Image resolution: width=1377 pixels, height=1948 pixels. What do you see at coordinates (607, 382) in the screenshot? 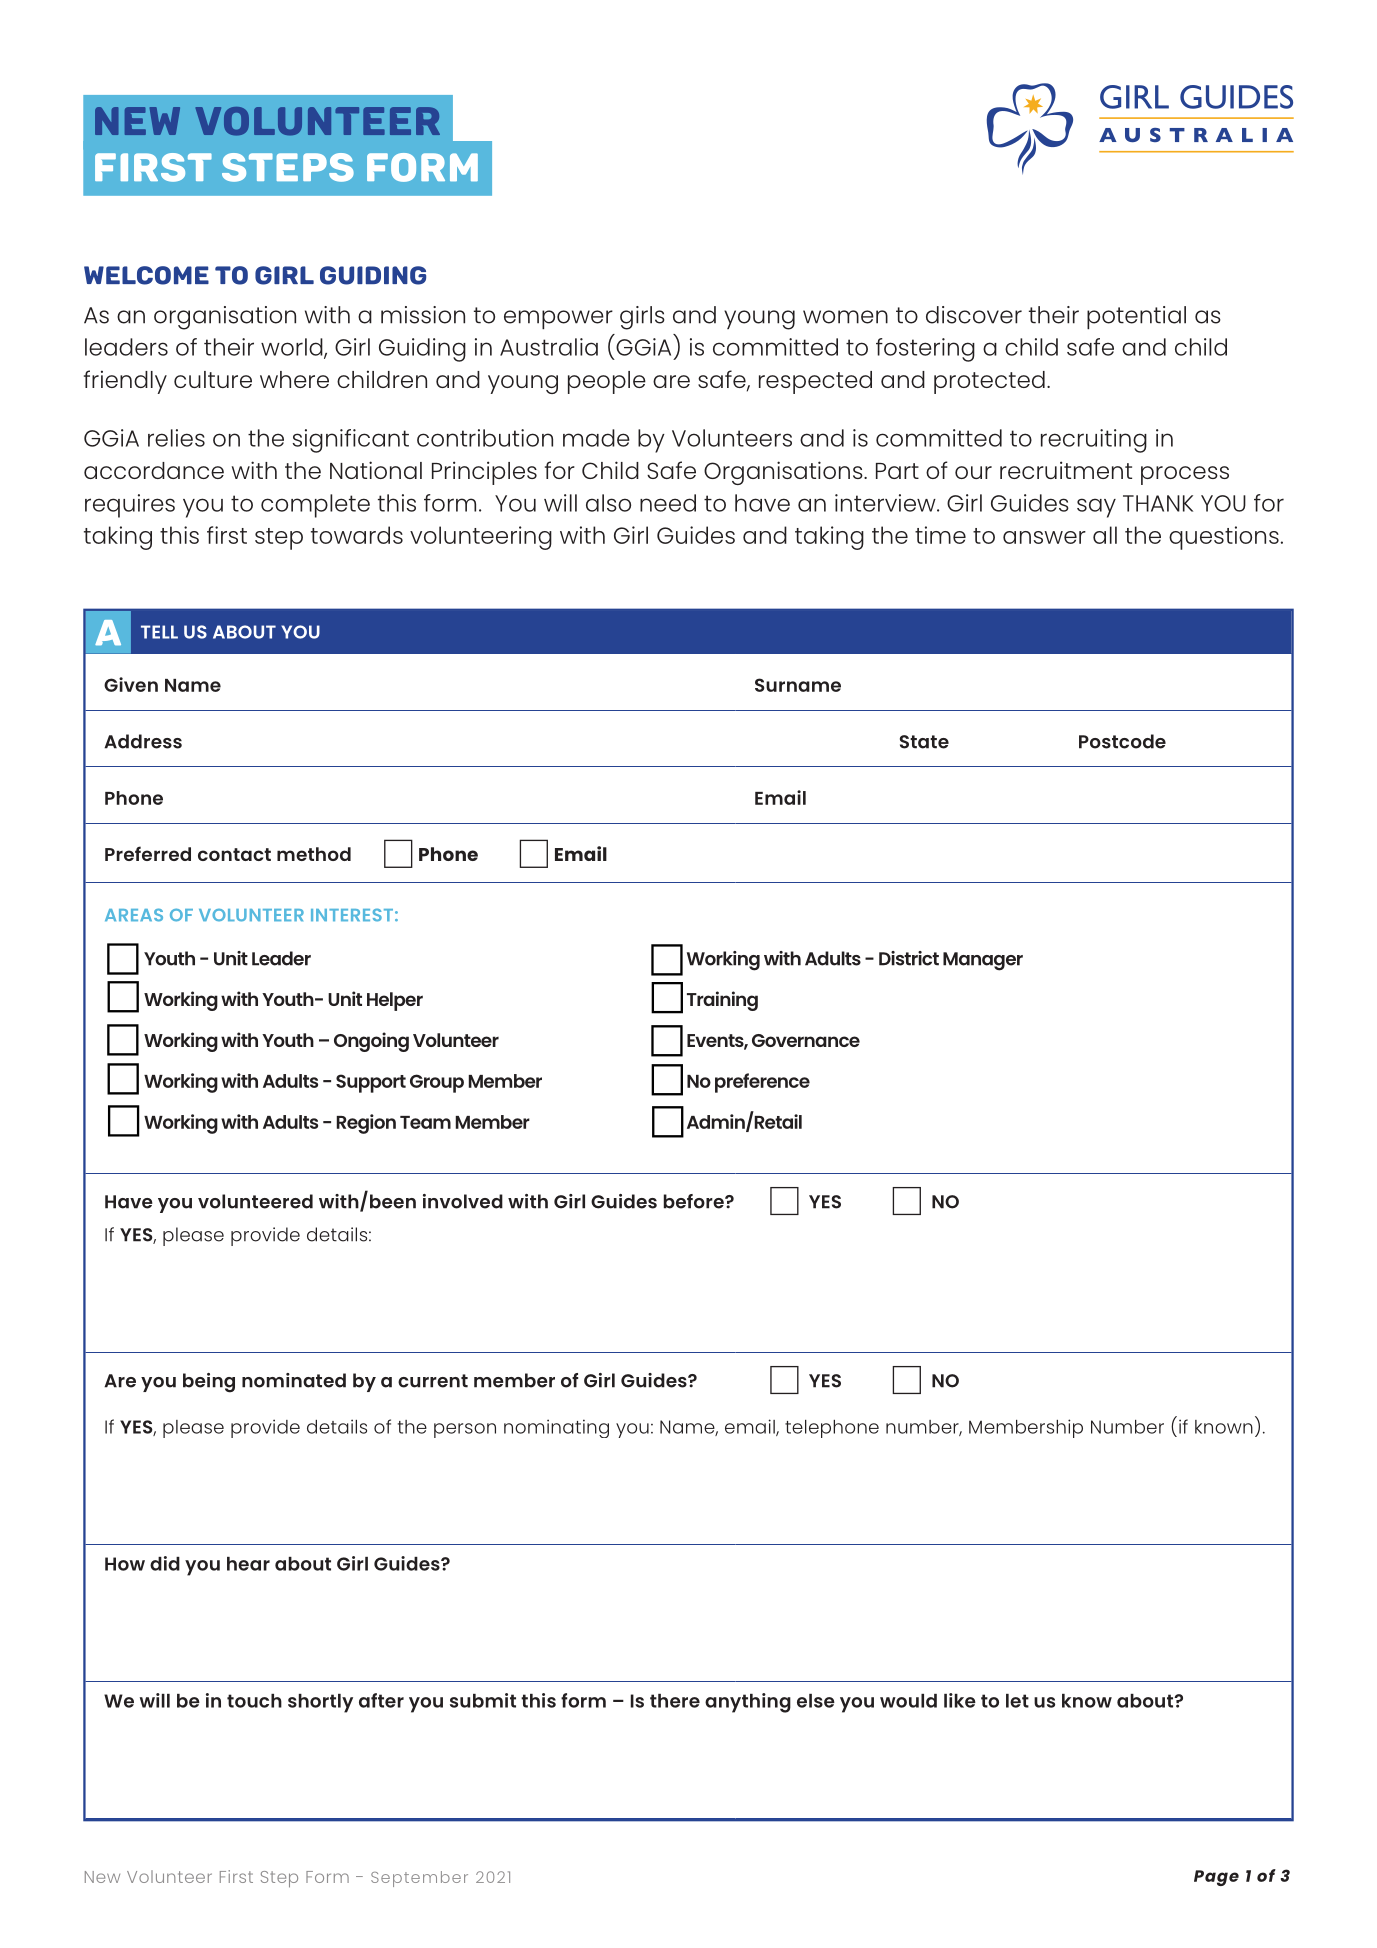
I see `people` at bounding box center [607, 382].
